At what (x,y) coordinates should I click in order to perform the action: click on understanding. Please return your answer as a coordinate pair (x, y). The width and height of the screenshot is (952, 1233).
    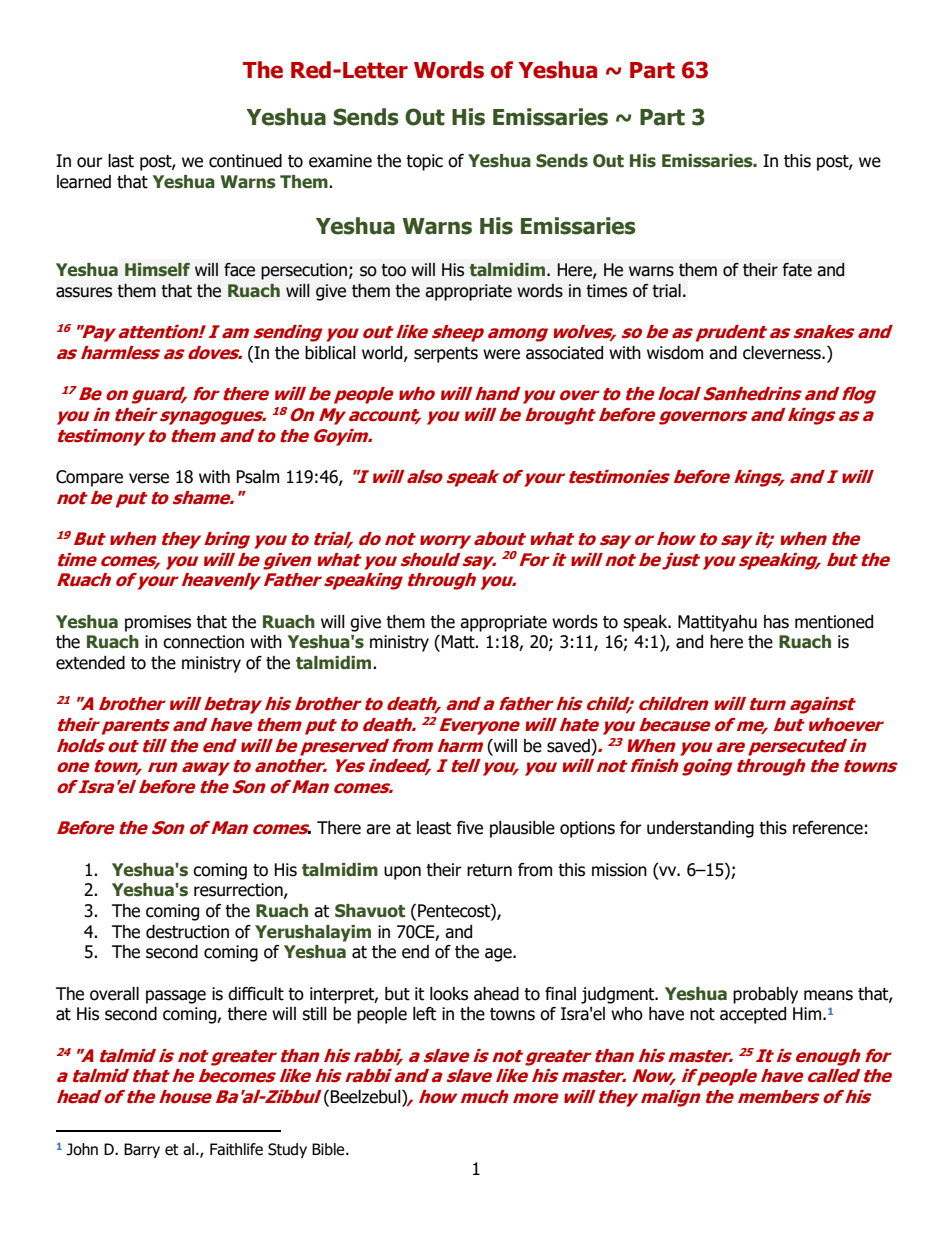
    Looking at the image, I should click on (700, 829).
